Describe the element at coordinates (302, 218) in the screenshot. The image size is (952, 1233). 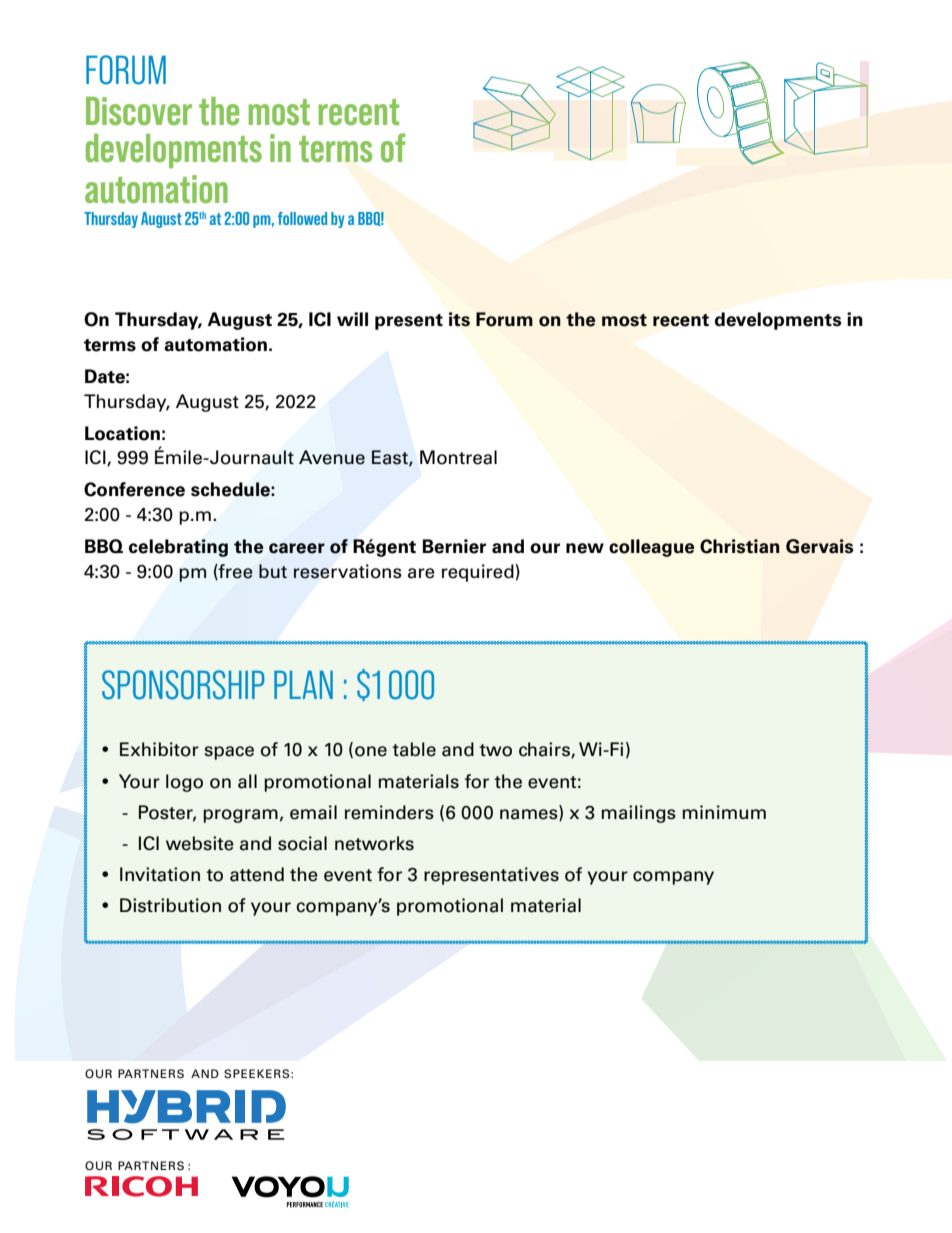
I see `followed` at that location.
